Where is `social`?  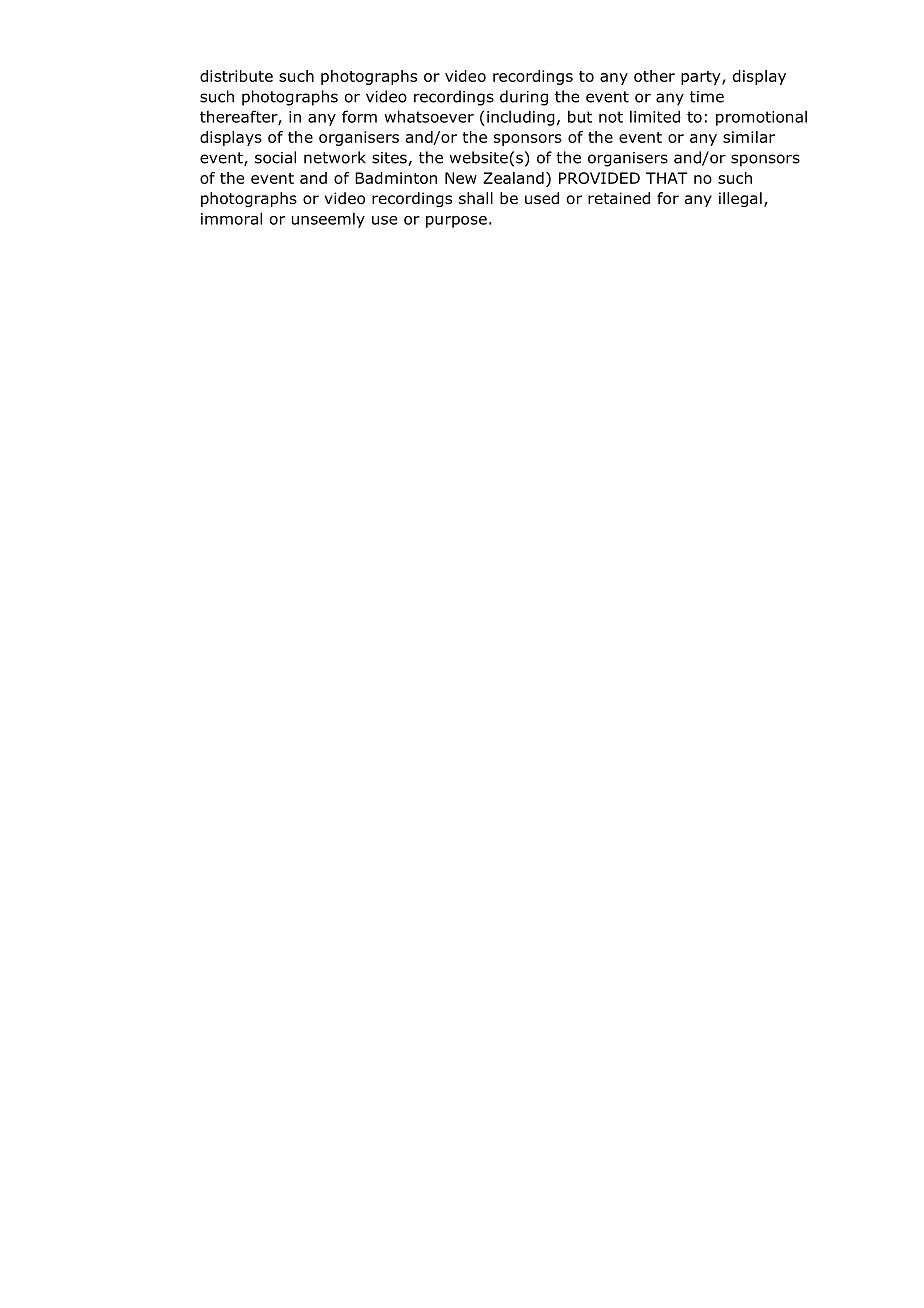
social is located at coordinates (275, 157).
